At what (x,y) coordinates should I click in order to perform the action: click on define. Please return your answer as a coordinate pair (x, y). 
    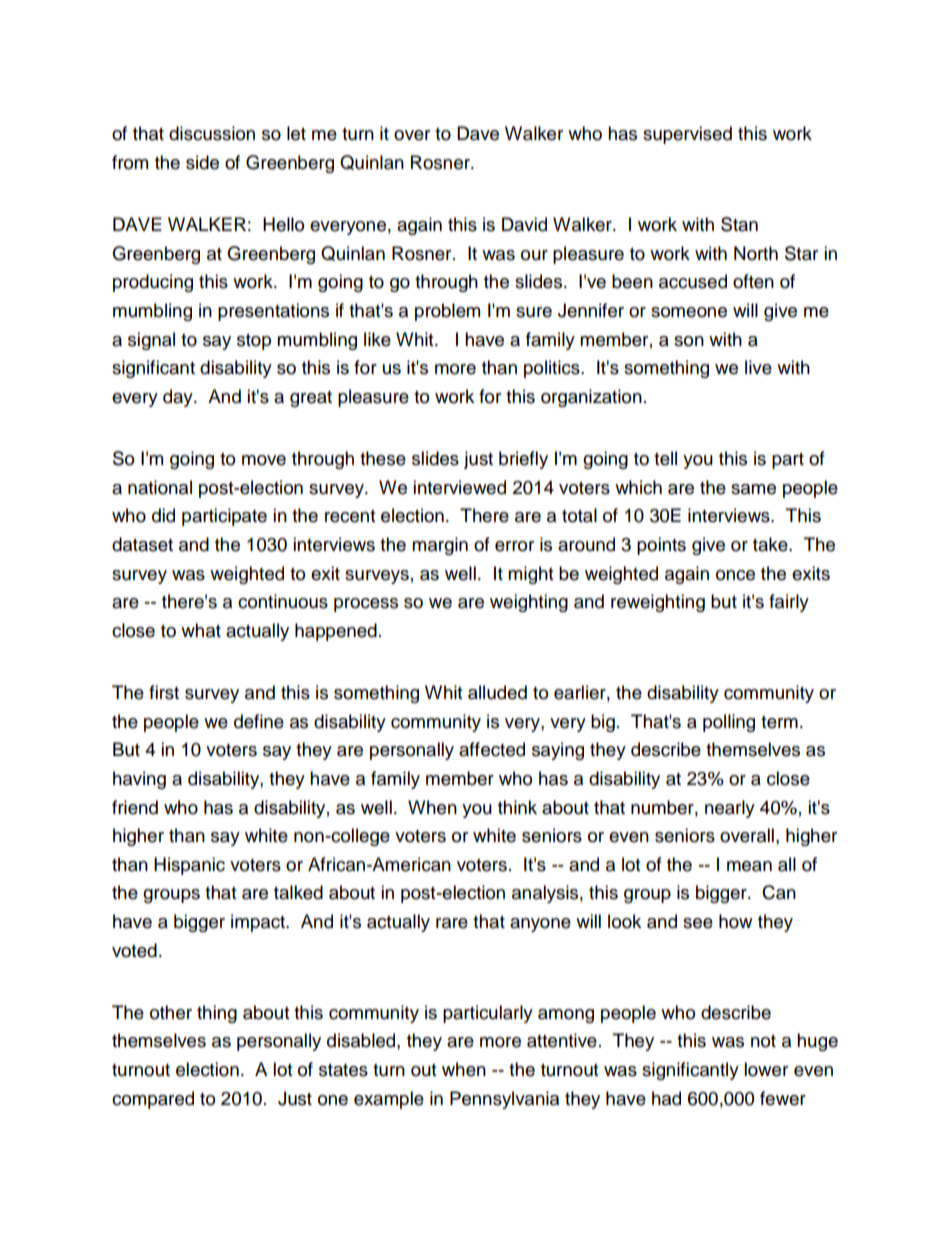
    Looking at the image, I should click on (259, 721).
